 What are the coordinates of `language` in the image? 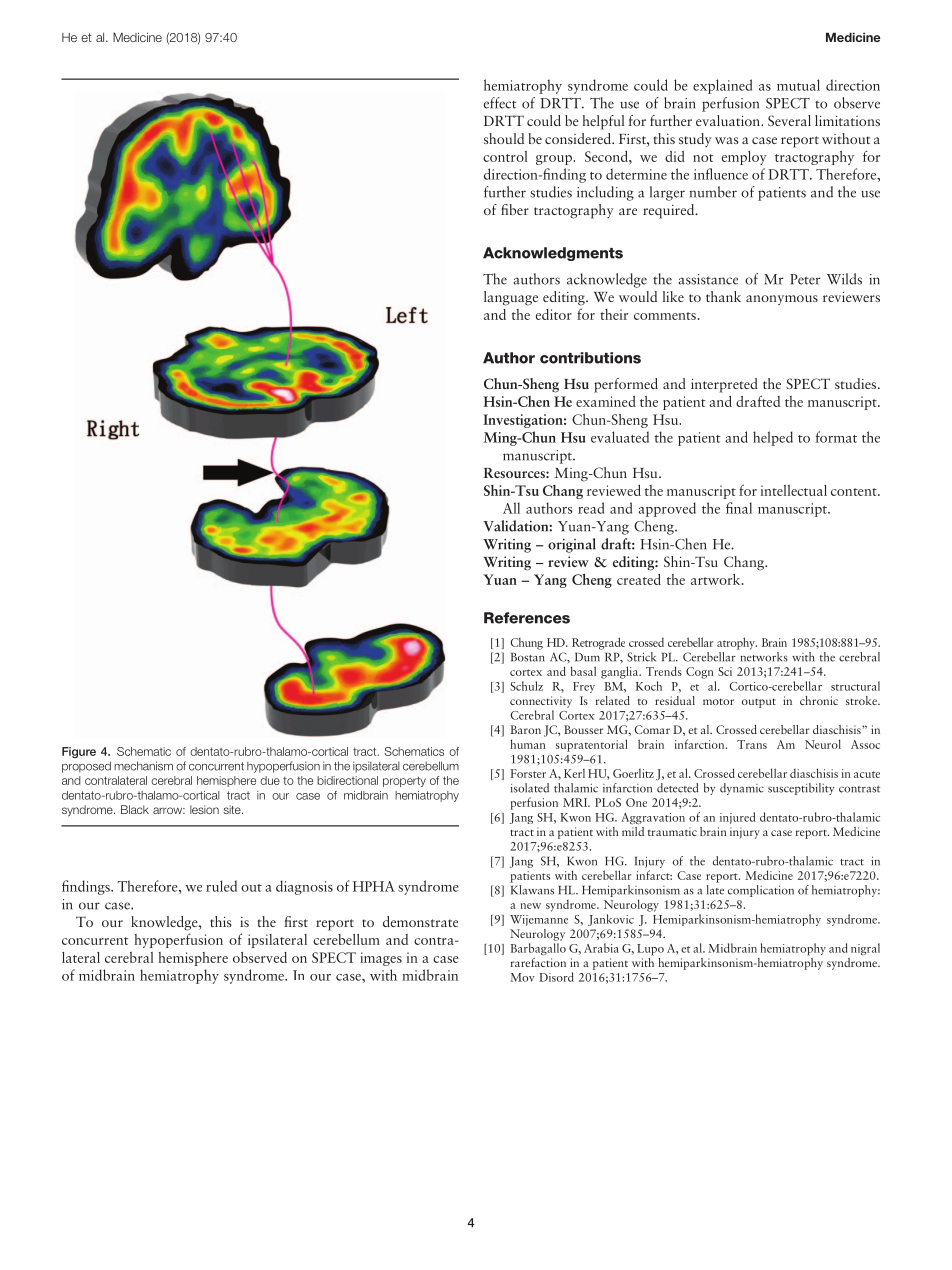 It's located at (511, 298).
